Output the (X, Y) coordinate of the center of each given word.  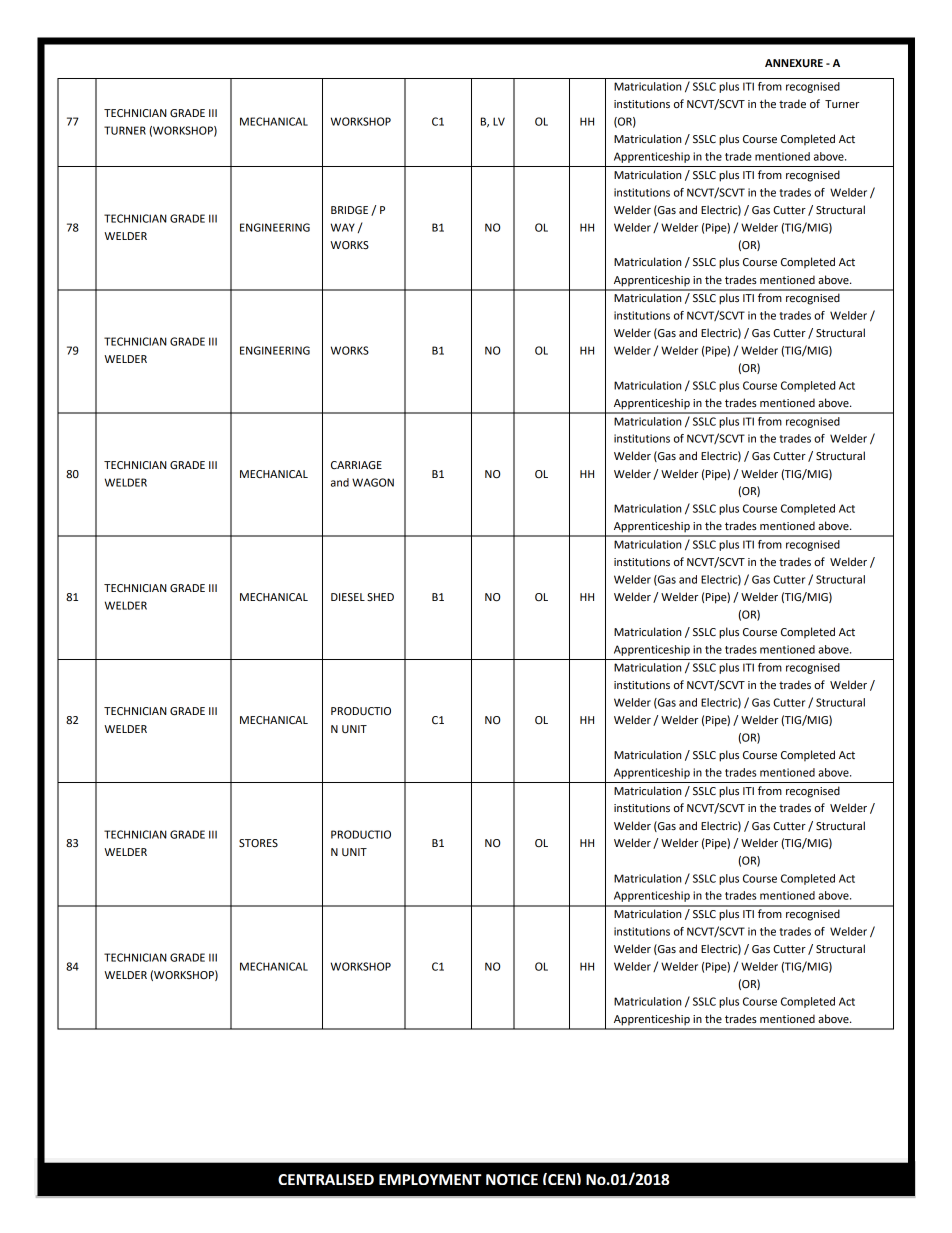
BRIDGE (349, 210)
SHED (380, 597)
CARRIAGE (356, 465)
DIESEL (348, 597)
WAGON (373, 482)
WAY (343, 227)
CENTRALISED (326, 1179)
